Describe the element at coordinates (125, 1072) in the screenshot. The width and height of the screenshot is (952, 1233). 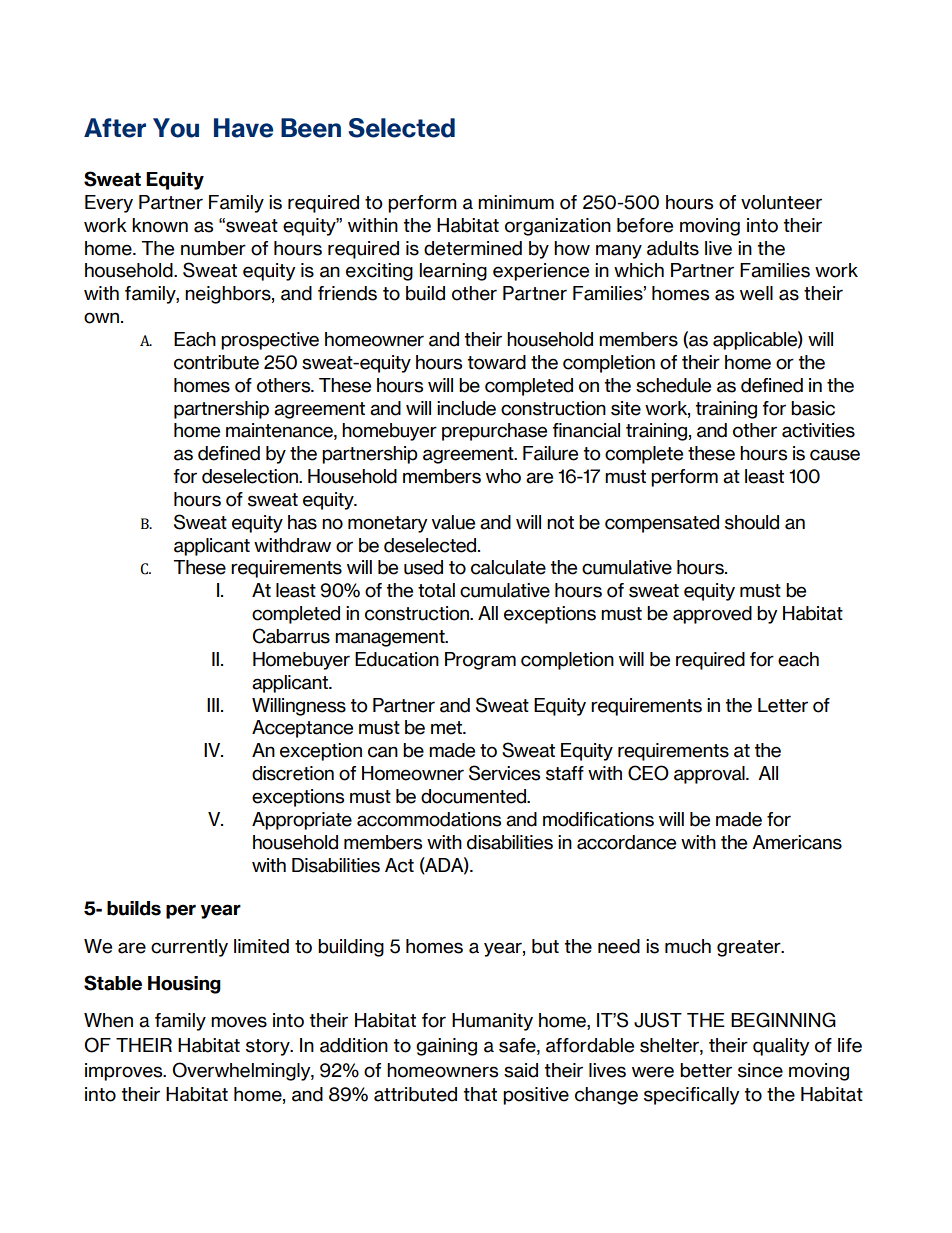
I see `improves` at that location.
